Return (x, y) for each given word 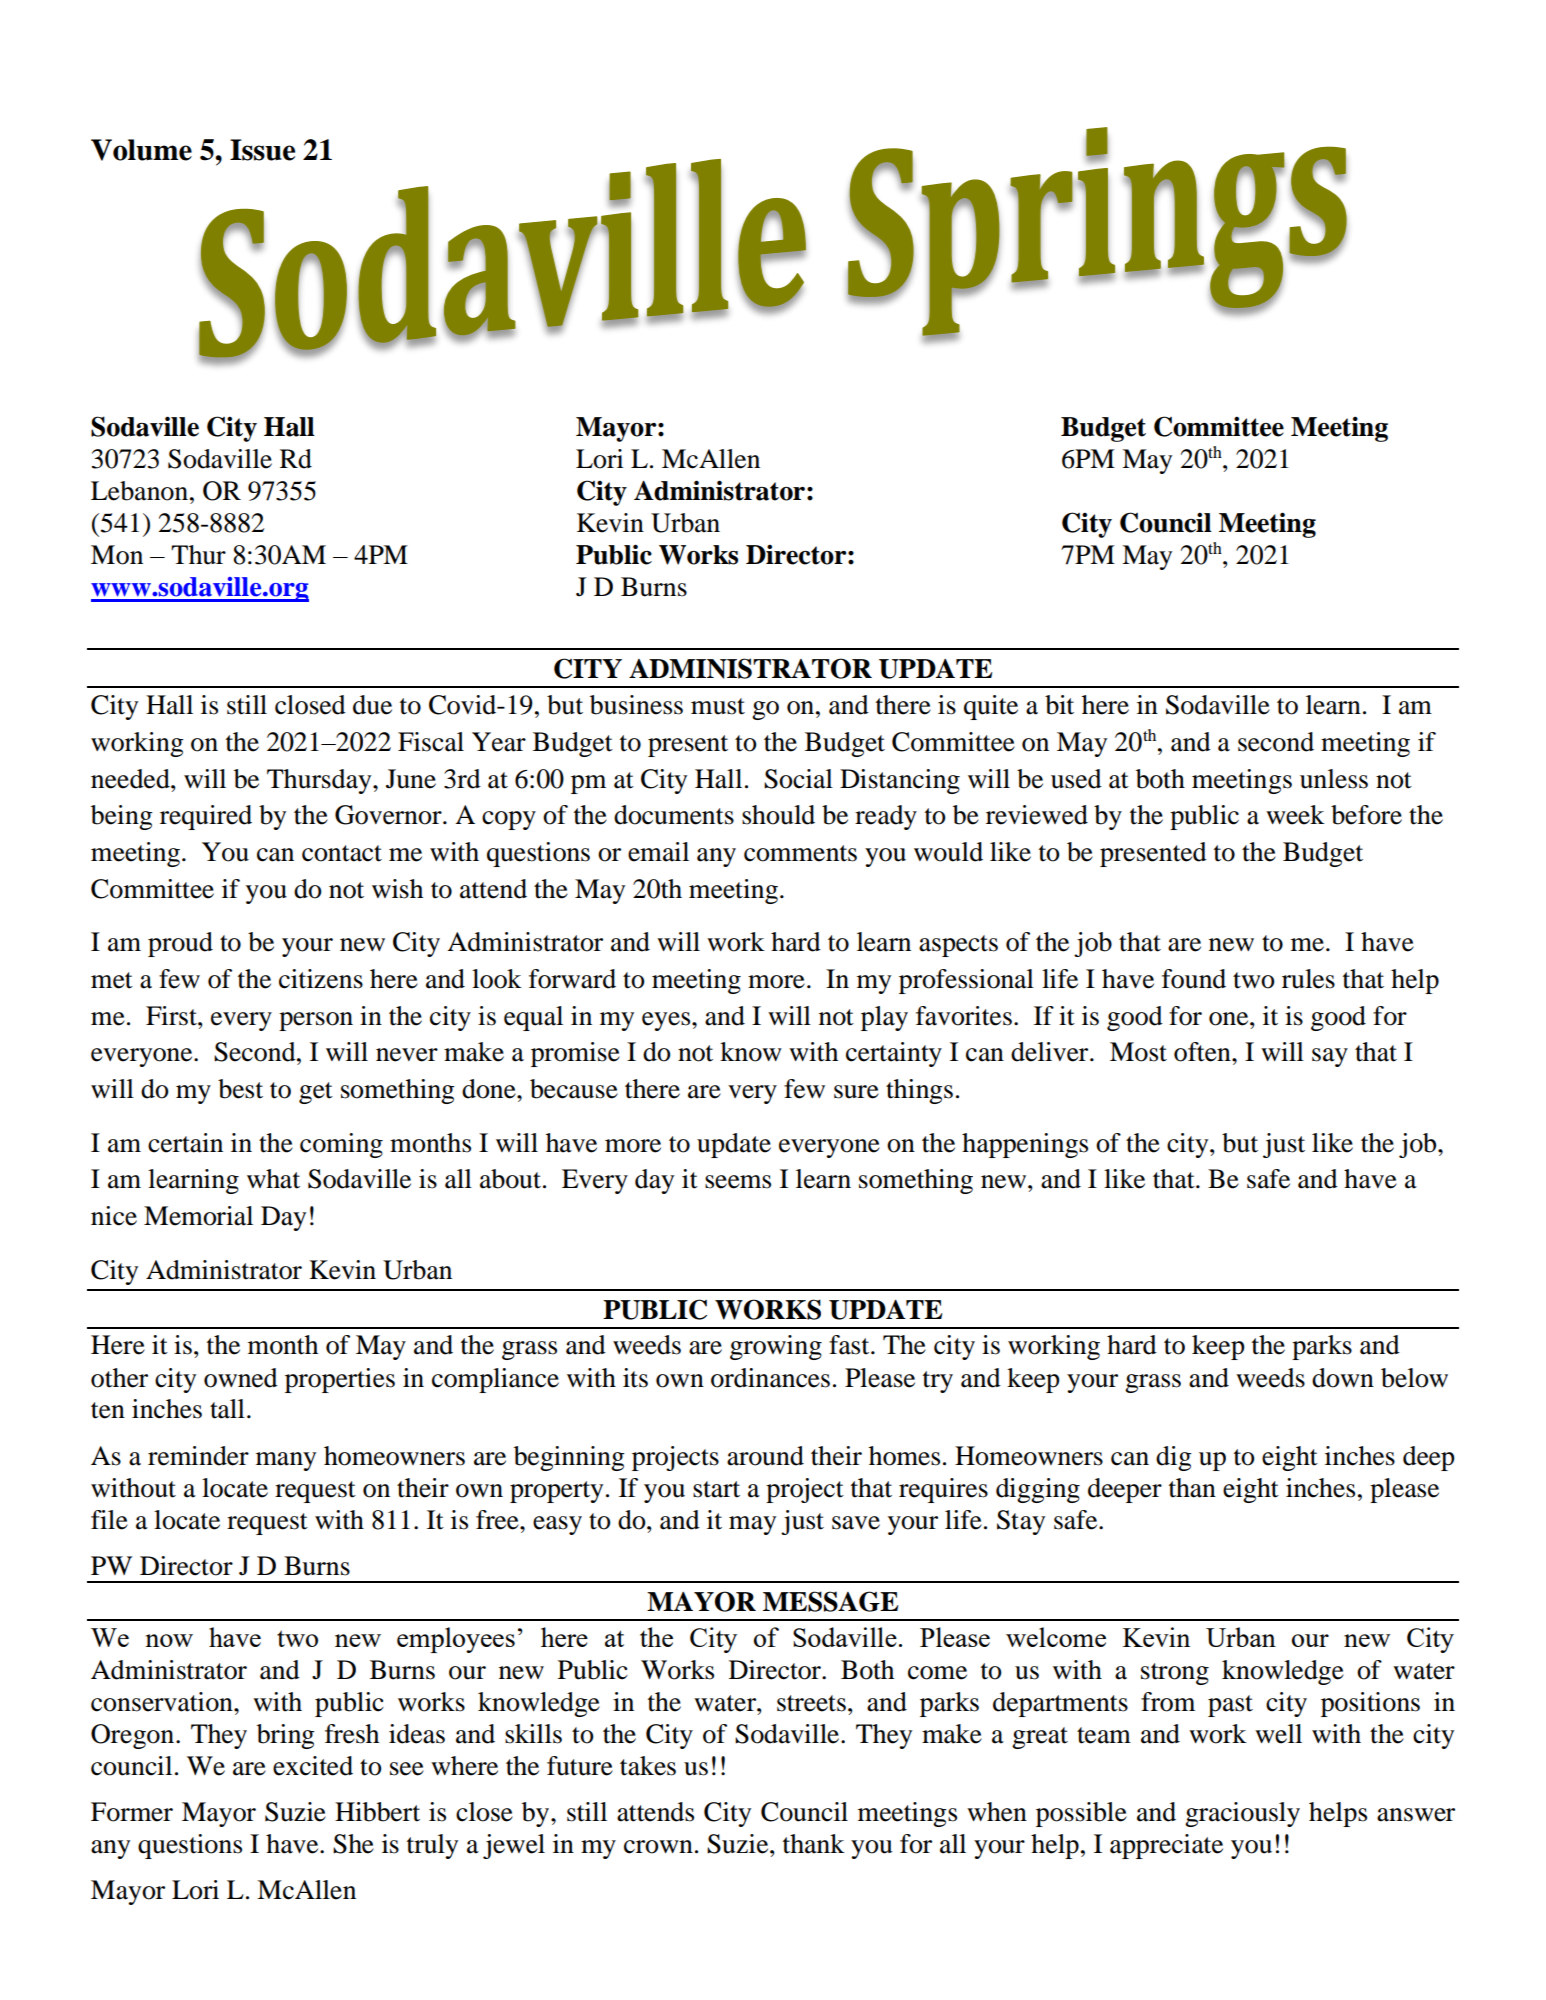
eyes (667, 1021)
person (316, 1021)
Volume (141, 150)
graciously (1242, 1814)
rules (1308, 979)
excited (313, 1766)
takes (648, 1766)
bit (1059, 705)
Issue (262, 150)
